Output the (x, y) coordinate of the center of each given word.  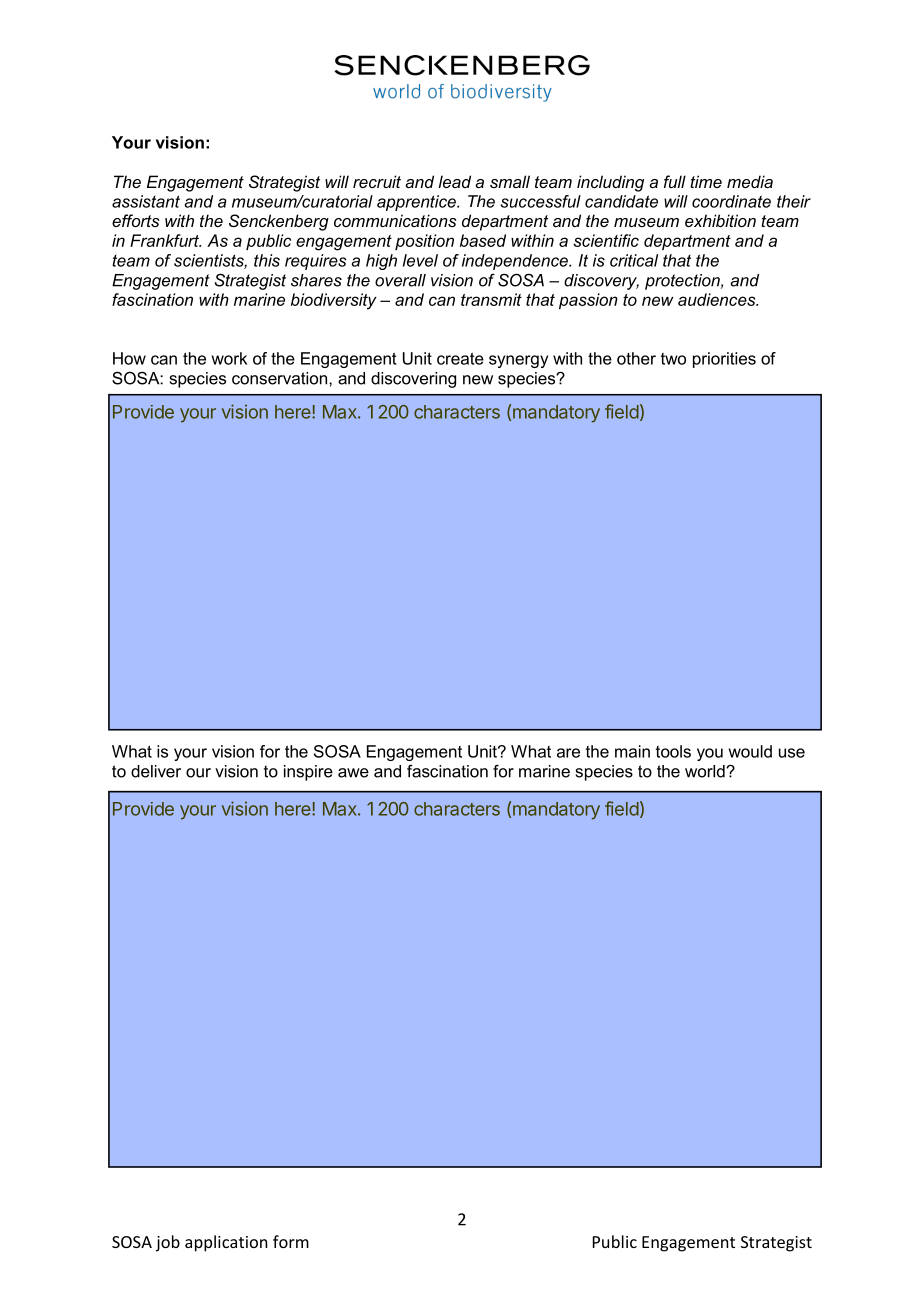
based (483, 240)
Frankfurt (165, 240)
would (750, 751)
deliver (156, 771)
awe (353, 773)
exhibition (720, 220)
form (291, 1241)
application (226, 1243)
